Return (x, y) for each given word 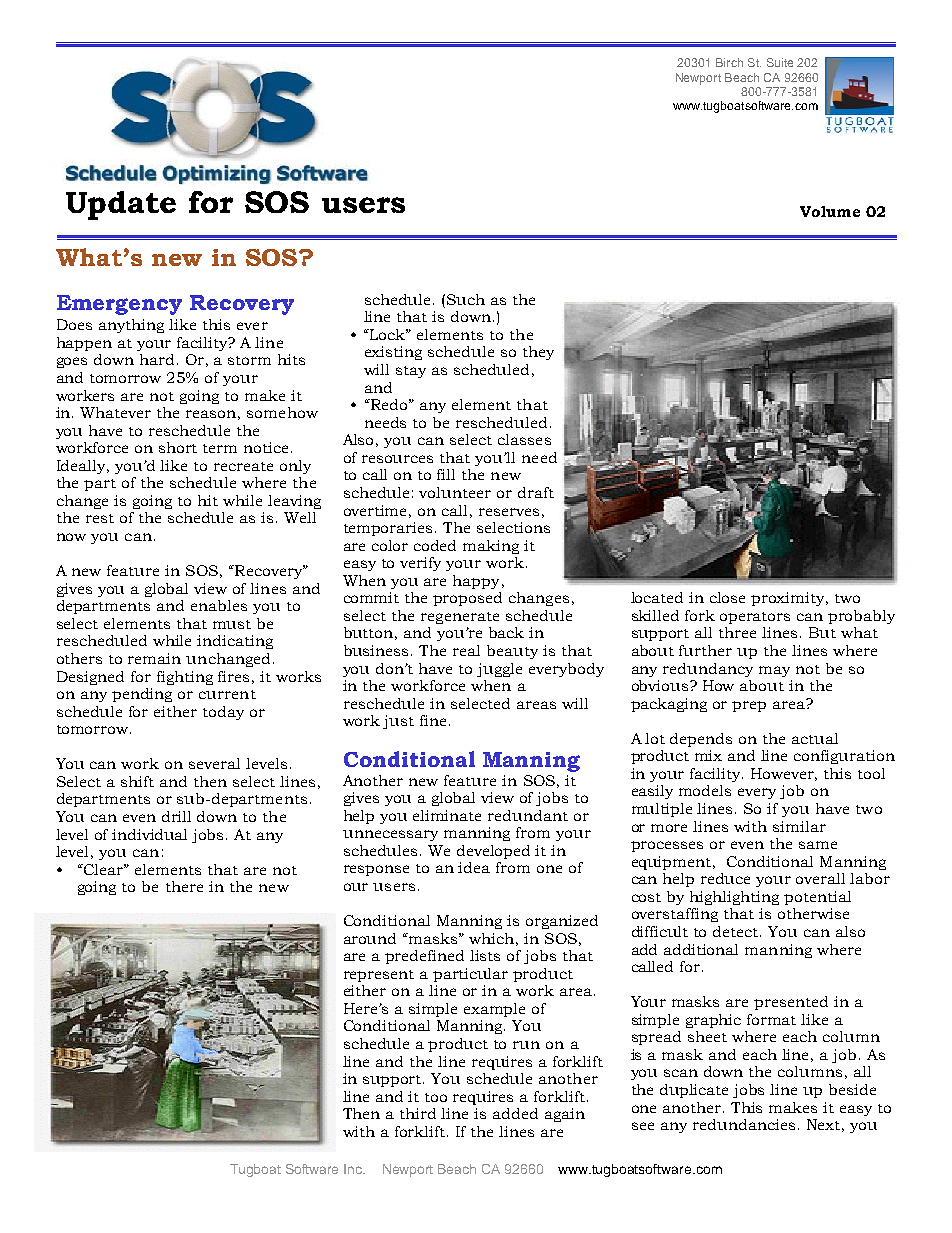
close (727, 597)
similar (799, 826)
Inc (354, 1169)
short (178, 447)
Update (121, 205)
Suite (780, 62)
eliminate (447, 815)
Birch (729, 62)
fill (446, 474)
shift (137, 781)
